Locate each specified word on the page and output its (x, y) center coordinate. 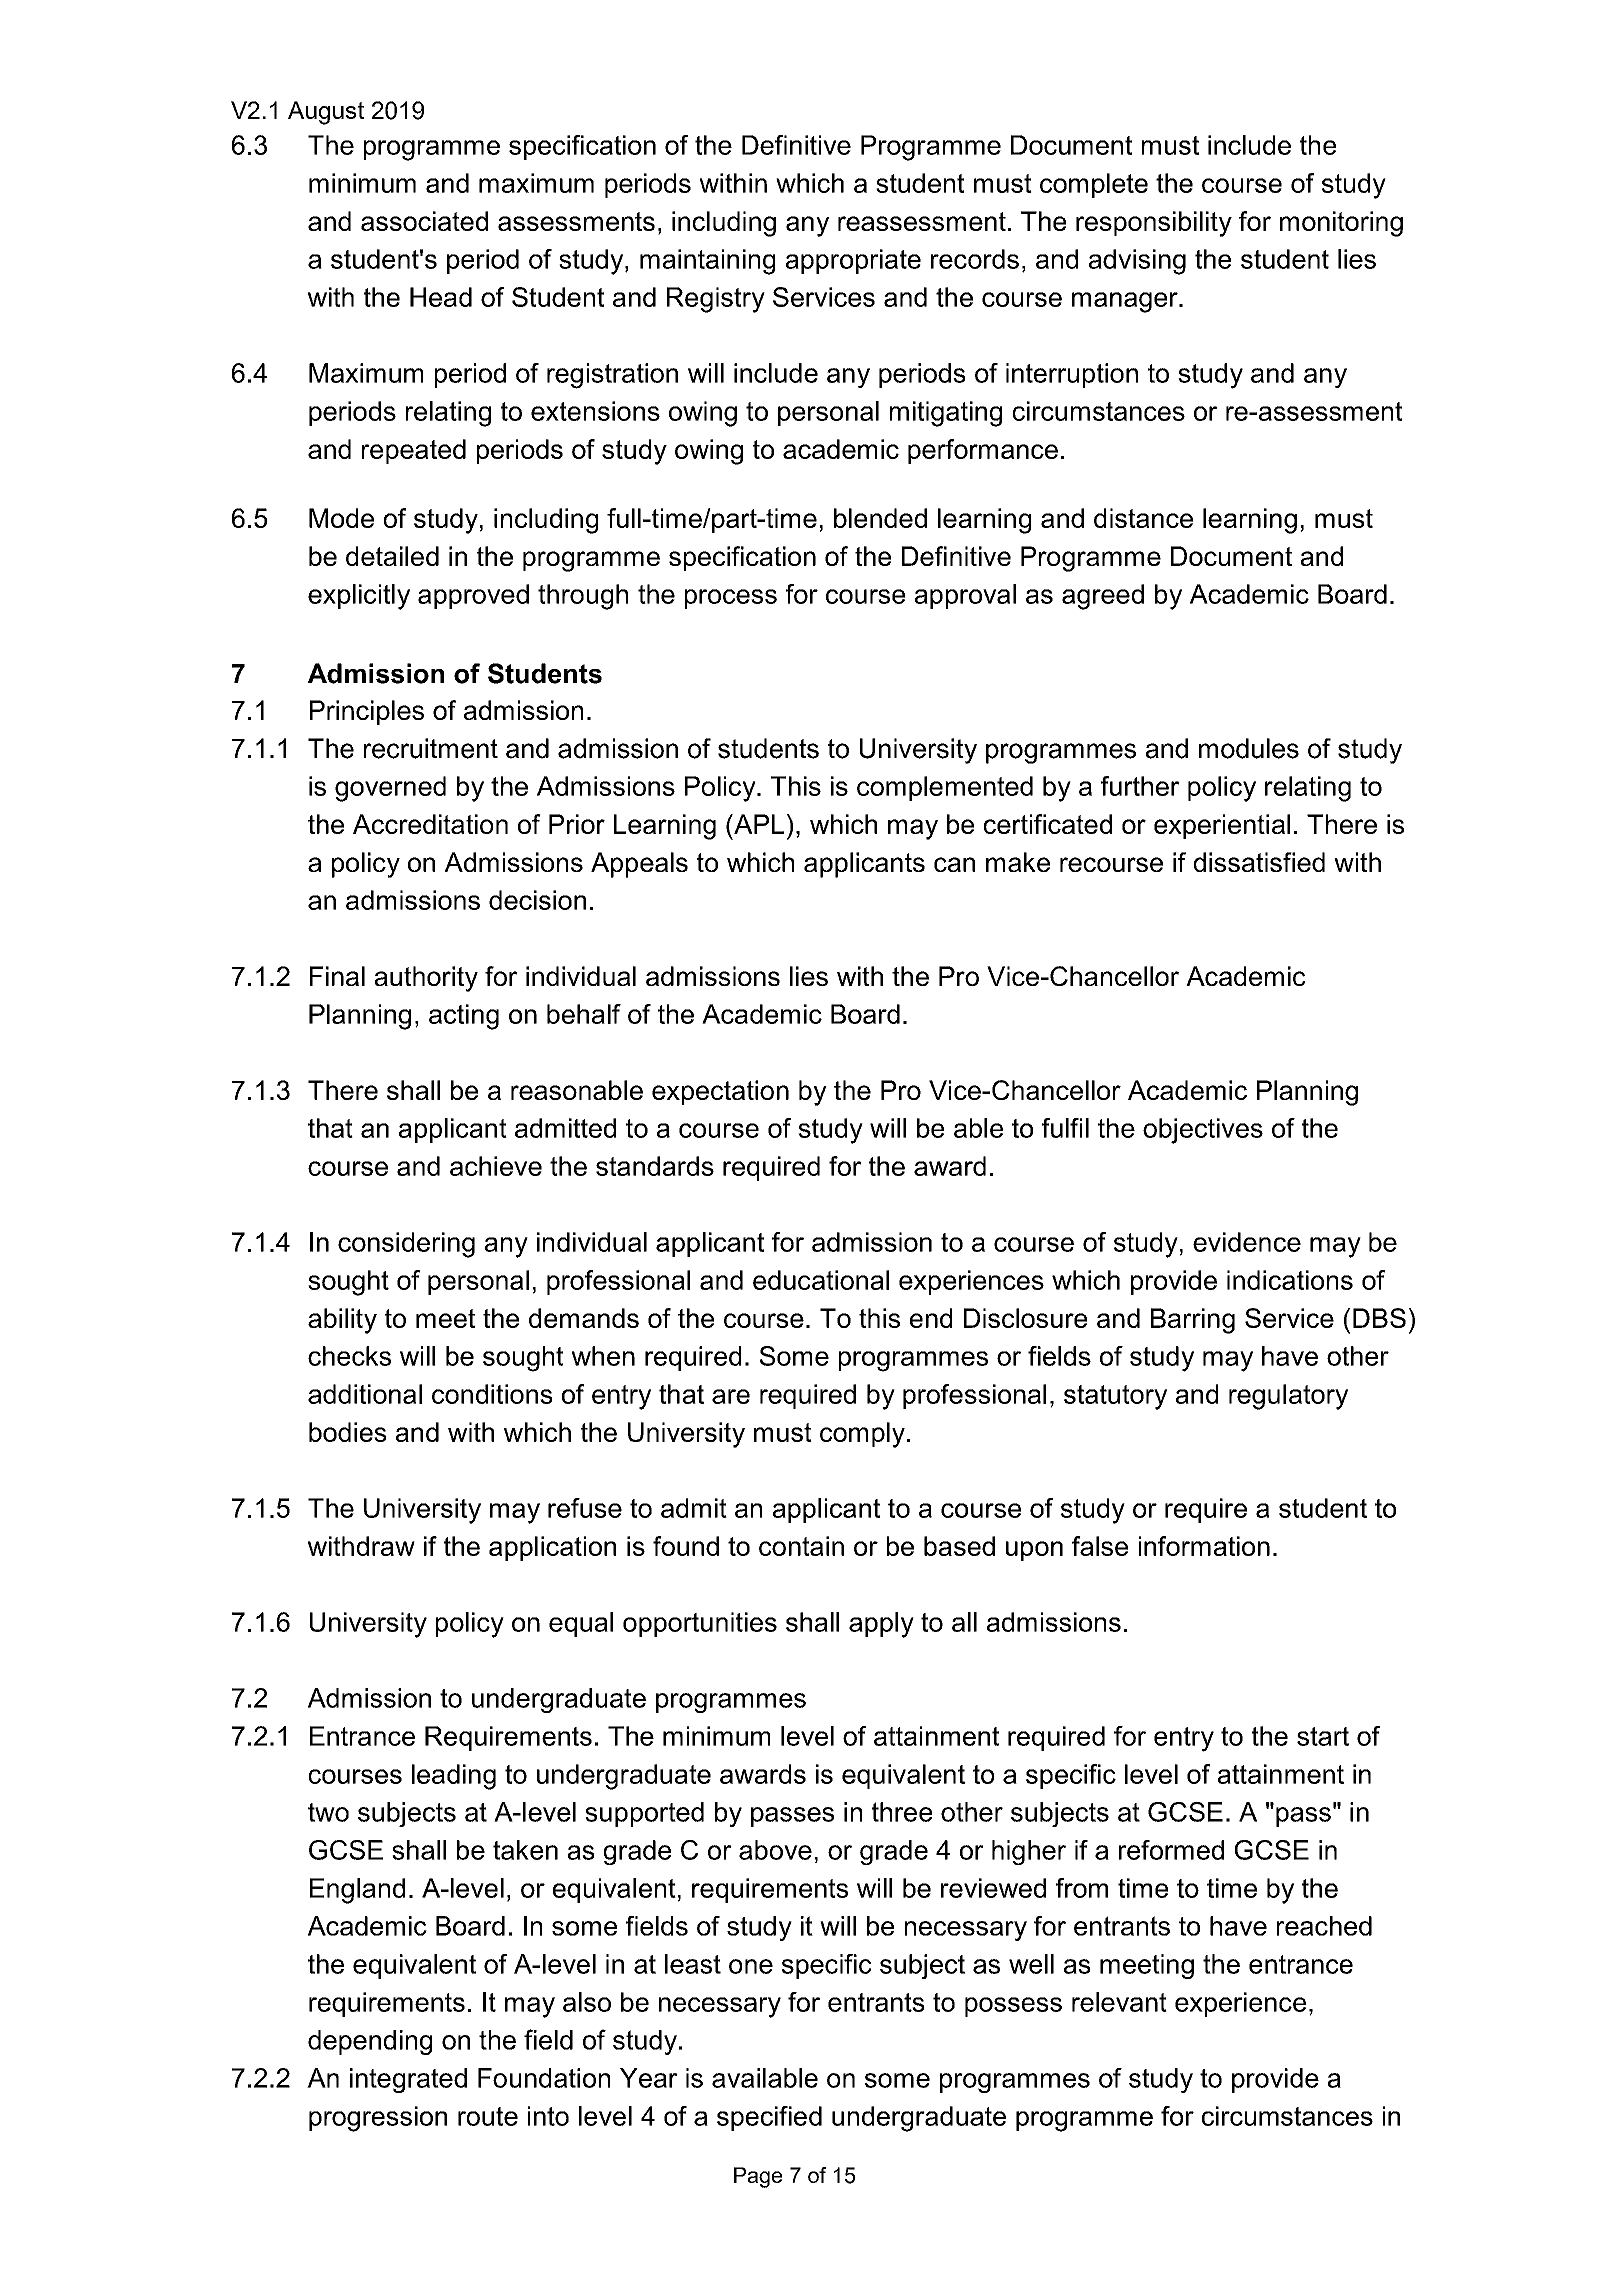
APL (758, 824)
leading (454, 1777)
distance (1143, 518)
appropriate (853, 261)
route (488, 2116)
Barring (1193, 1321)
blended (880, 518)
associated (424, 221)
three (902, 1812)
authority (426, 979)
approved (473, 596)
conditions (492, 1394)
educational (821, 1280)
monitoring (1341, 224)
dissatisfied (1259, 862)
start (1323, 1736)
